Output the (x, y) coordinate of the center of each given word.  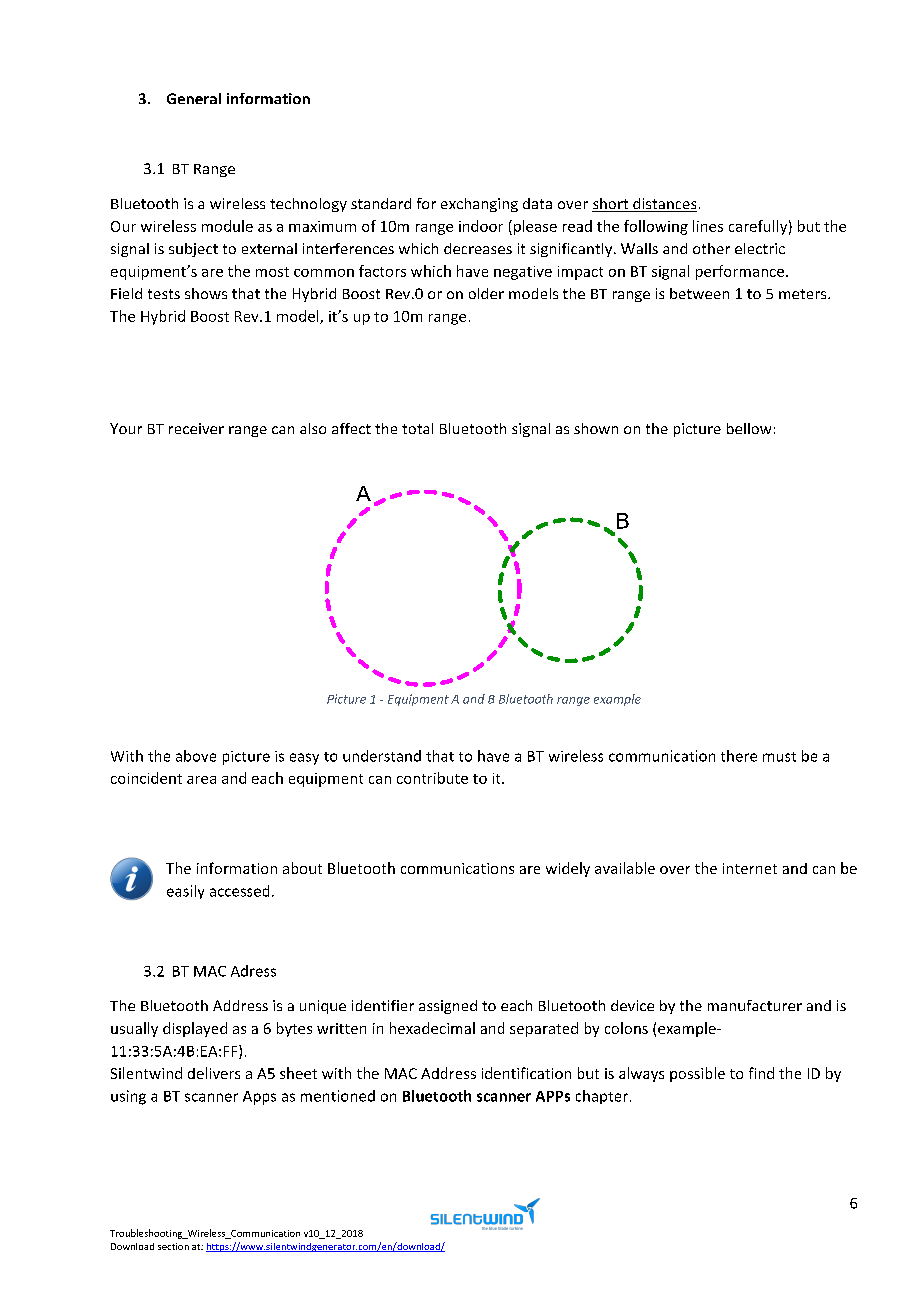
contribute (432, 778)
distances (664, 205)
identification (526, 1073)
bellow (749, 428)
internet (750, 868)
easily (185, 892)
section (173, 1246)
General (194, 98)
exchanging (479, 205)
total (417, 428)
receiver (196, 428)
